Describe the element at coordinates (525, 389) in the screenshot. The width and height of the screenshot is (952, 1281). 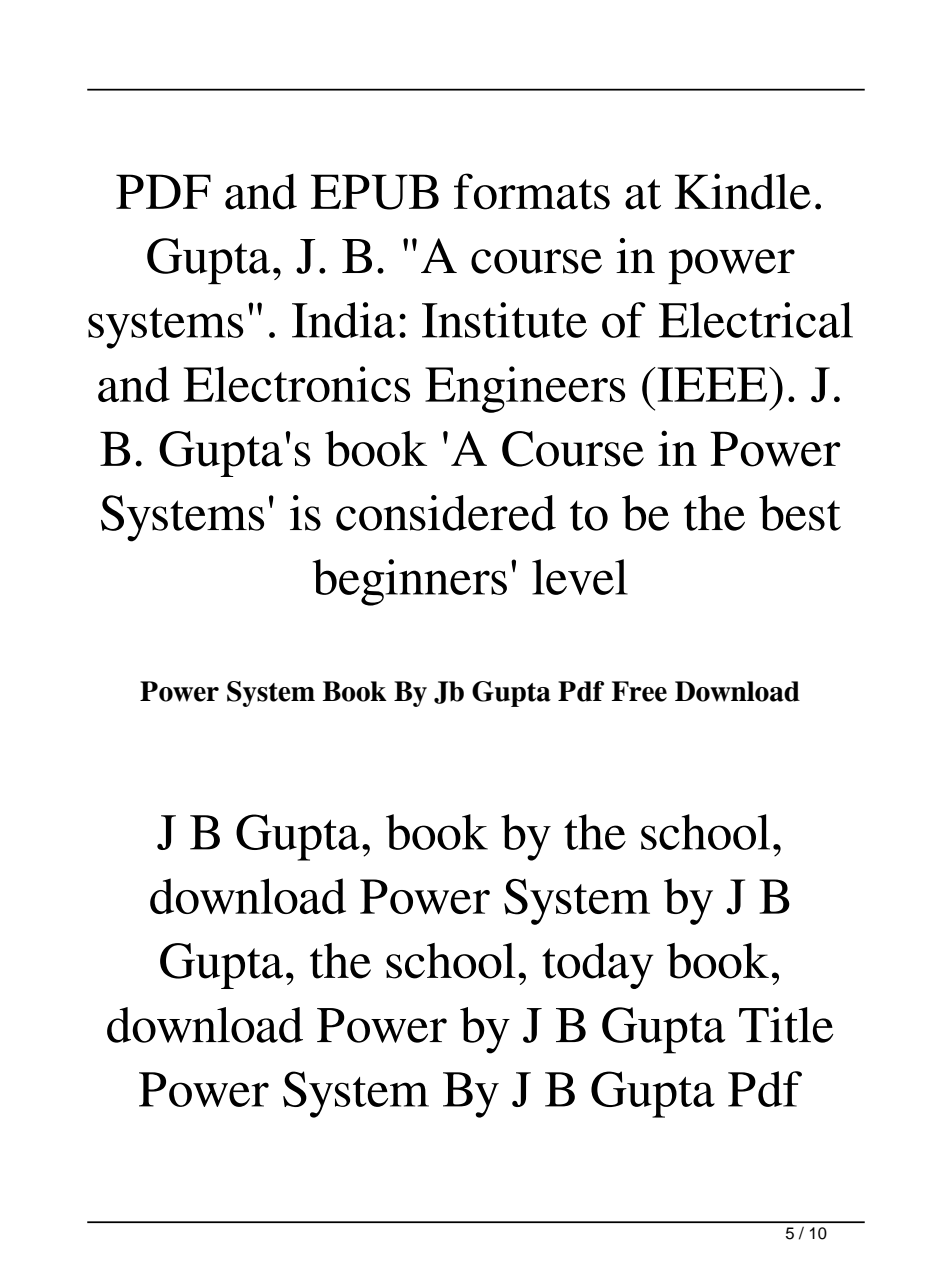
I see `Engineers` at that location.
